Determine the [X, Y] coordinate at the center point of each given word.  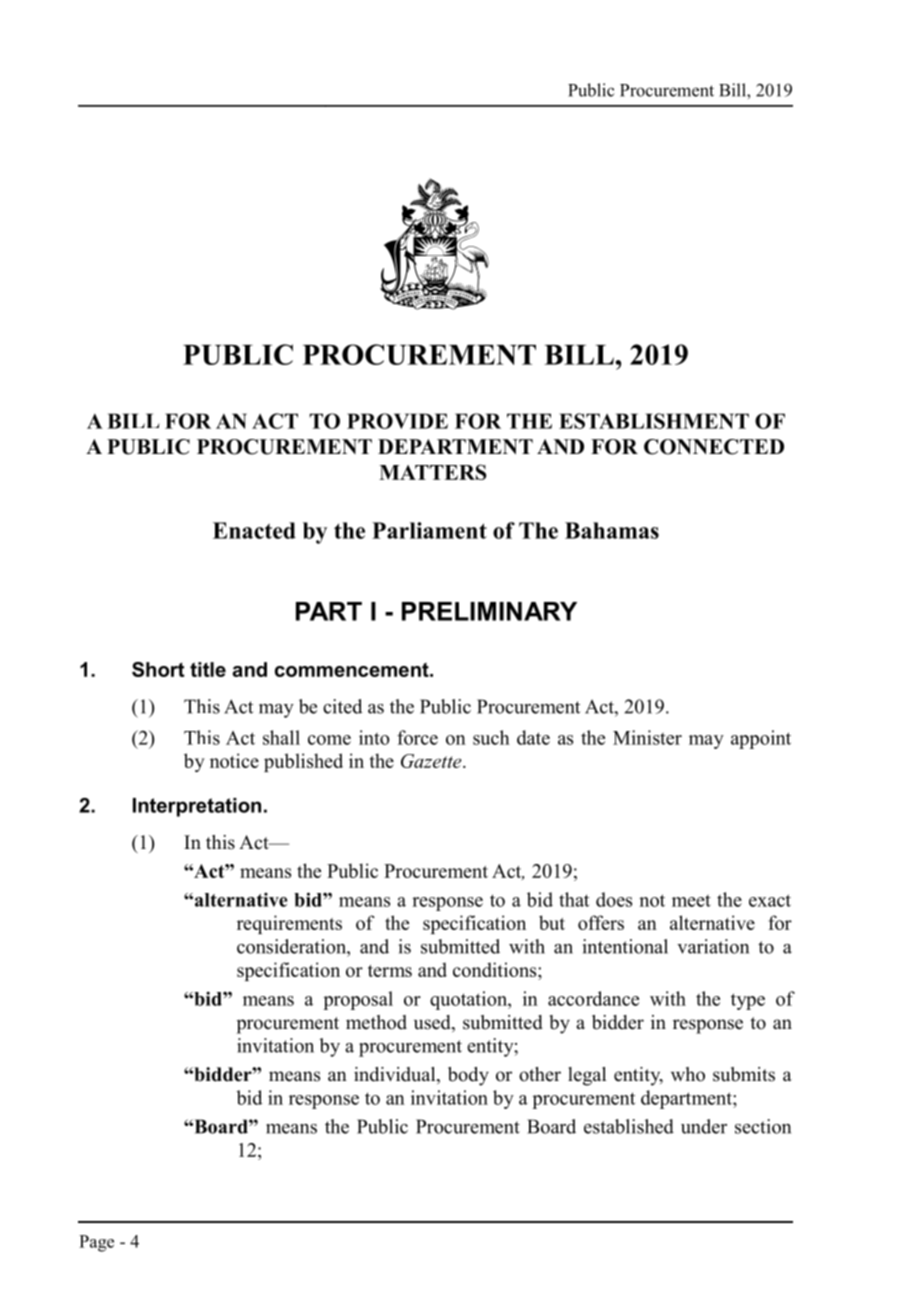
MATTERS [432, 472]
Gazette [432, 761]
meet [691, 901]
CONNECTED [714, 447]
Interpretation [197, 807]
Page [96, 1243]
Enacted [254, 530]
